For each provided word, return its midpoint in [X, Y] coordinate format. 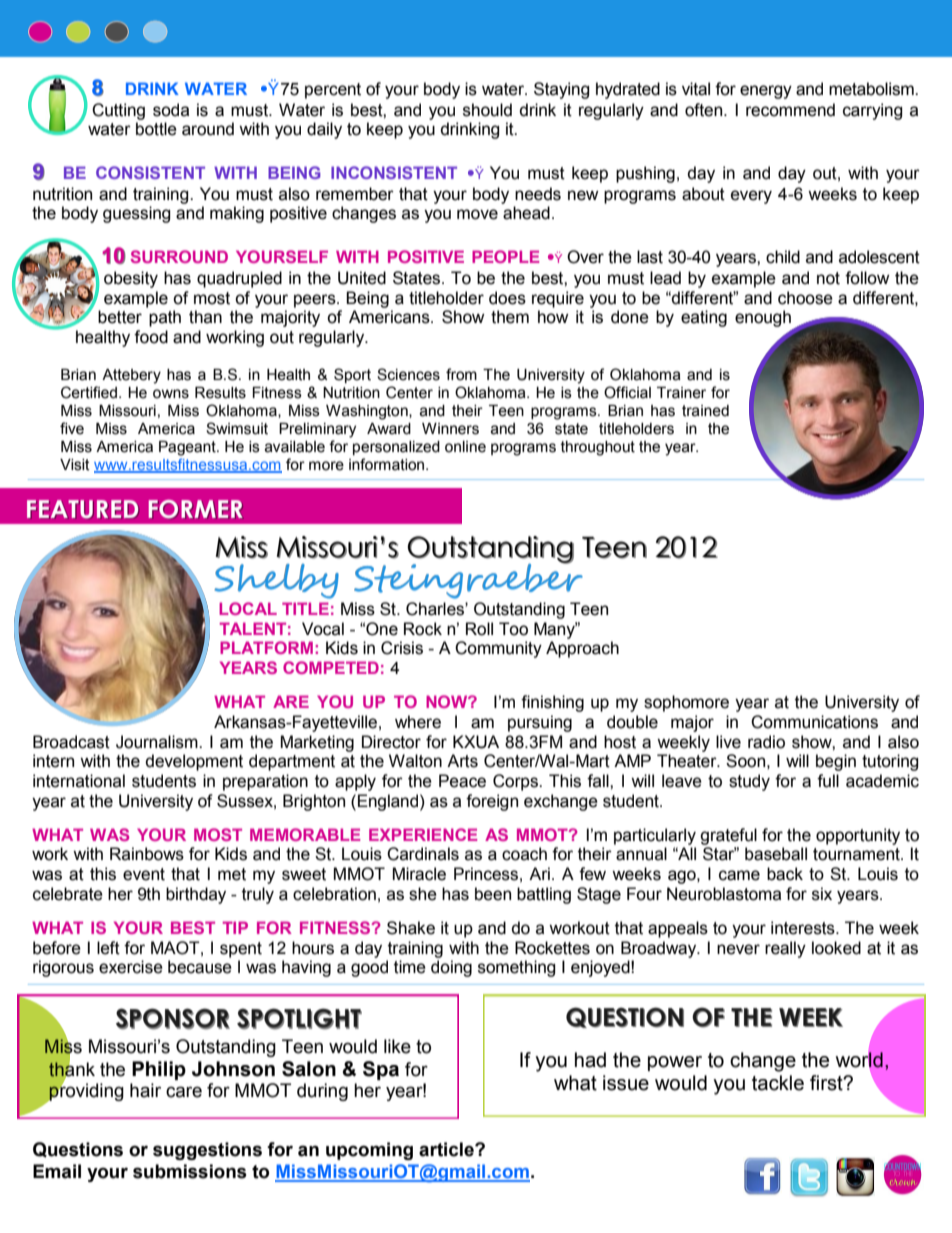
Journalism [158, 742]
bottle [156, 129]
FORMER [196, 509]
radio [766, 742]
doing [451, 968]
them [510, 317]
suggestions [207, 1151]
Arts [462, 761]
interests [804, 928]
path [165, 318]
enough [763, 318]
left [108, 948]
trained [705, 411]
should [487, 110]
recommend [790, 110]
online [465, 447]
